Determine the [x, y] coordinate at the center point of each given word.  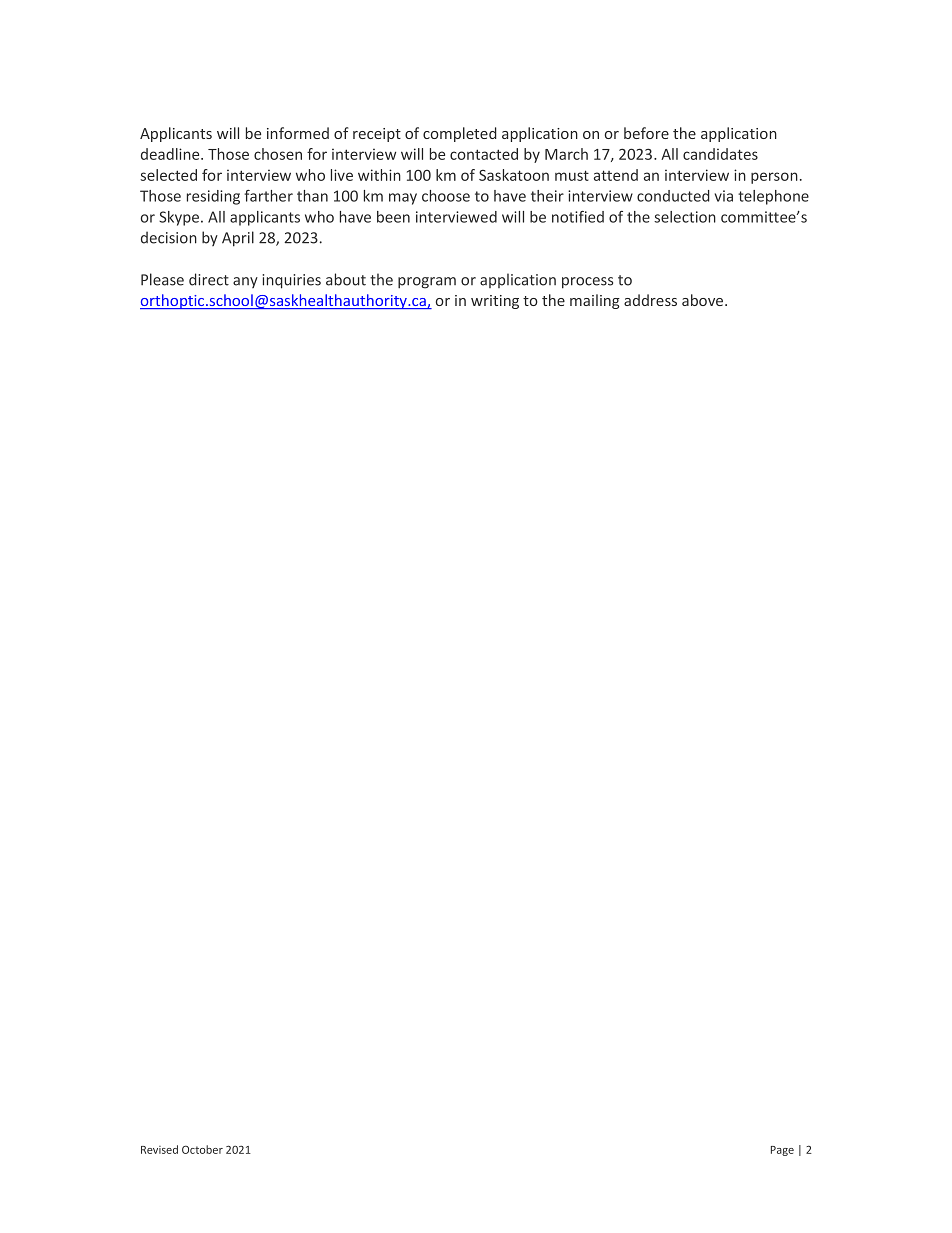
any [245, 282]
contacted [484, 154]
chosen [278, 154]
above [704, 300]
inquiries [291, 281]
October [202, 1149]
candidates [720, 154]
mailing [595, 301]
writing [495, 302]
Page [782, 1151]
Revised [159, 1149]
